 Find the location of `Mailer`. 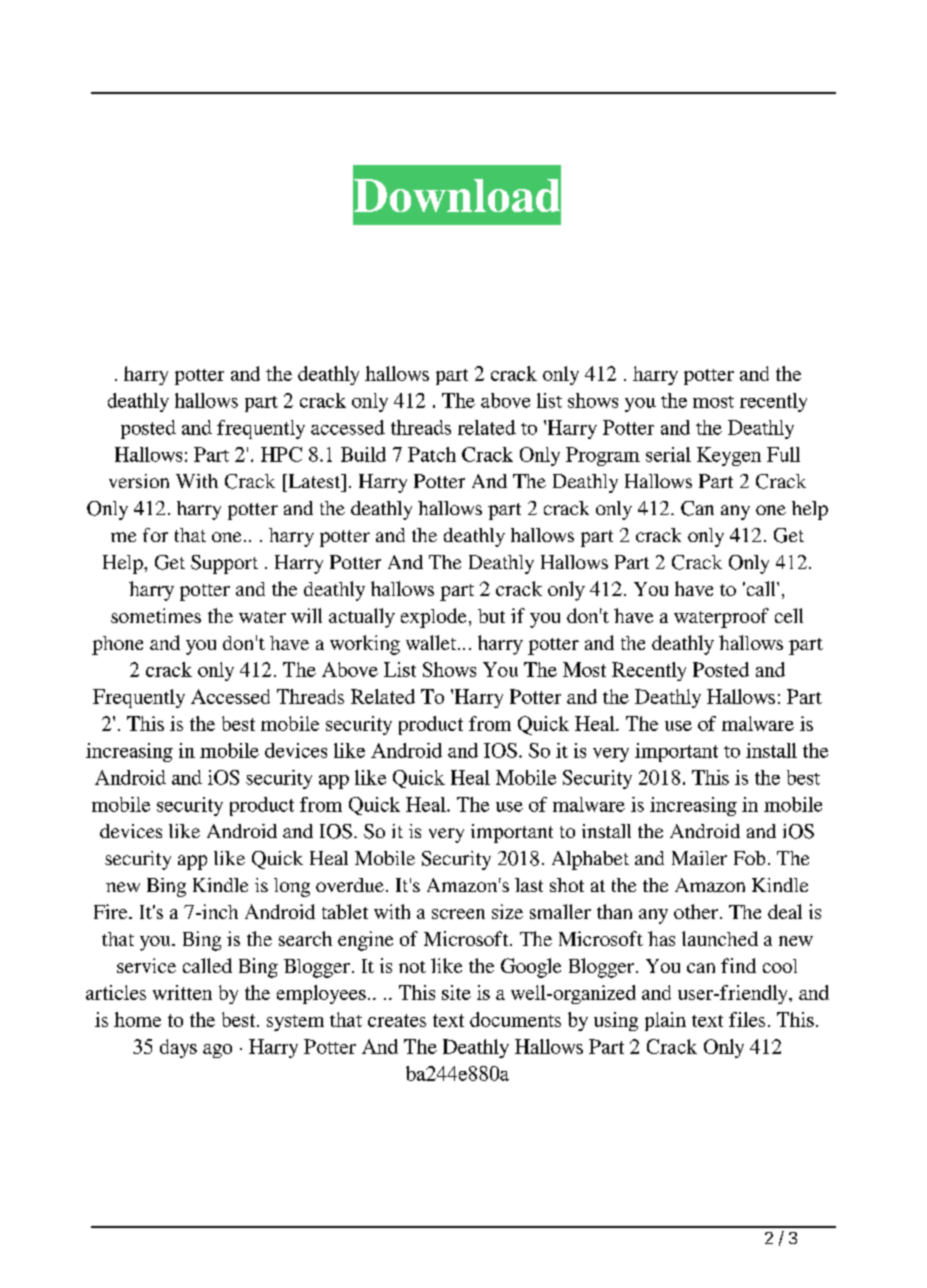

Mailer is located at coordinates (699, 858).
